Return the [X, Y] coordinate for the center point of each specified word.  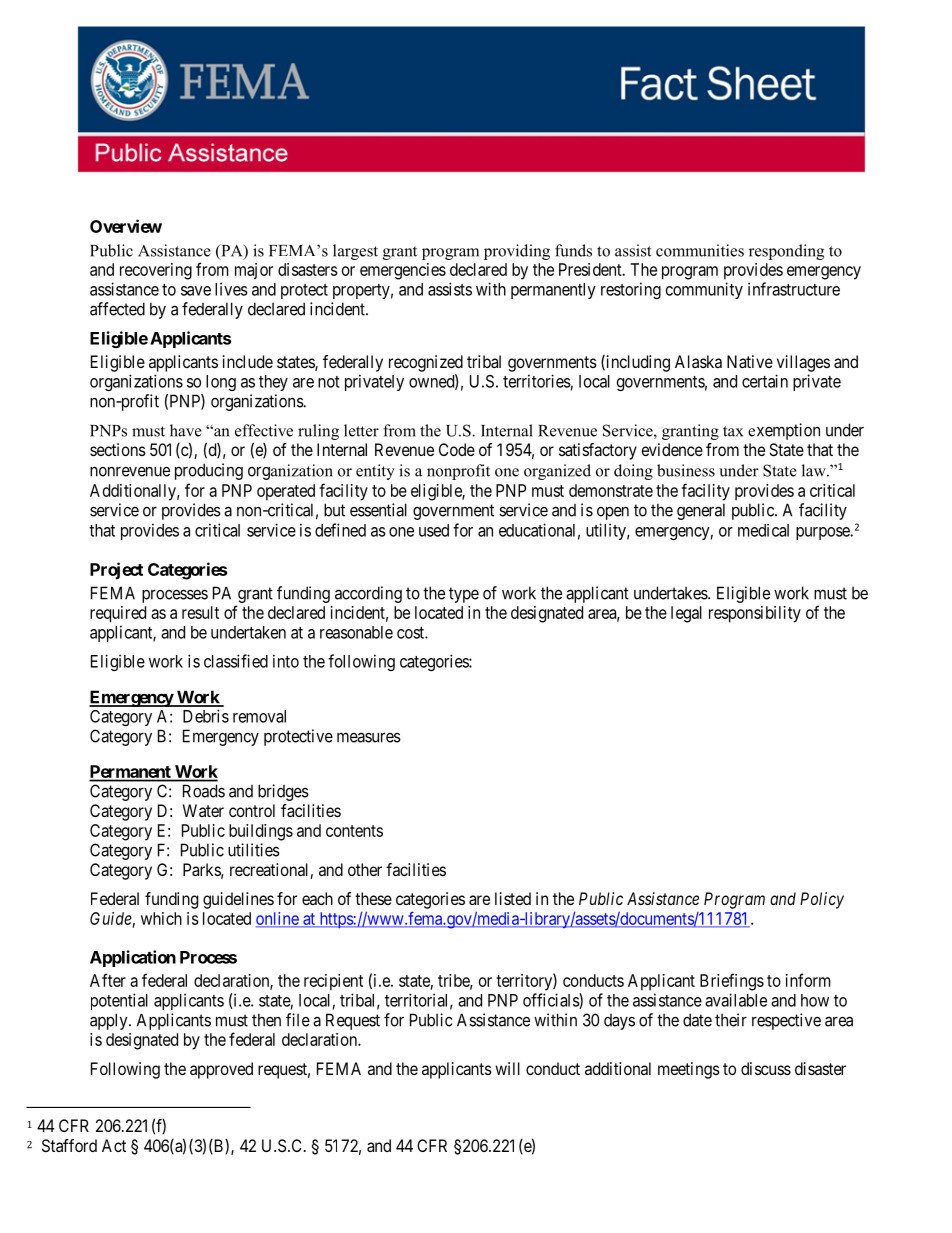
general [701, 511]
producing [209, 471]
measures [369, 737]
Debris [206, 716]
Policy [822, 900]
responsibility [755, 614]
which [161, 918]
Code [457, 449]
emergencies [403, 271]
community [704, 290]
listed [513, 898]
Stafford [69, 1145]
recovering [156, 271]
